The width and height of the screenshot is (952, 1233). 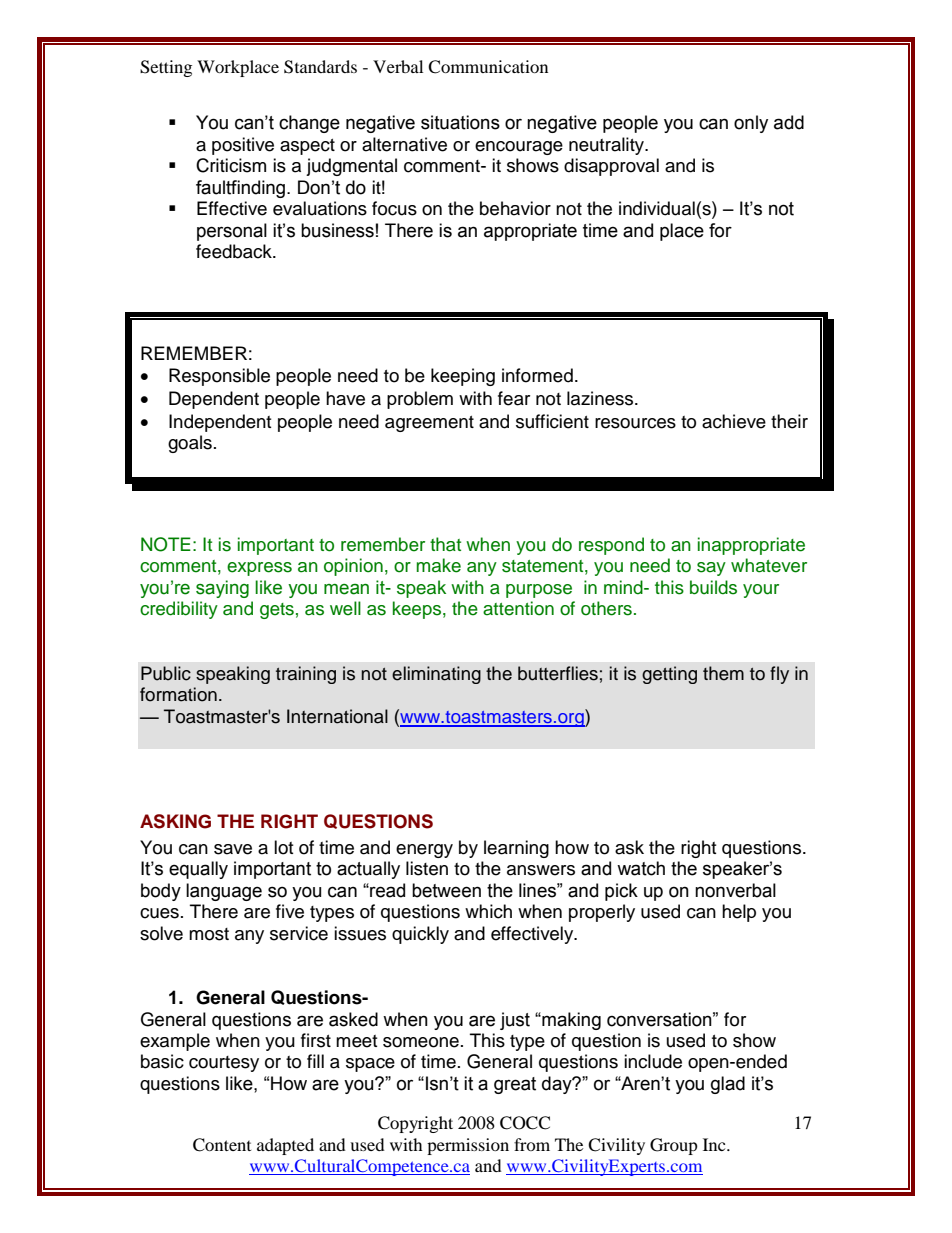 What do you see at coordinates (751, 124) in the screenshot?
I see `only` at bounding box center [751, 124].
